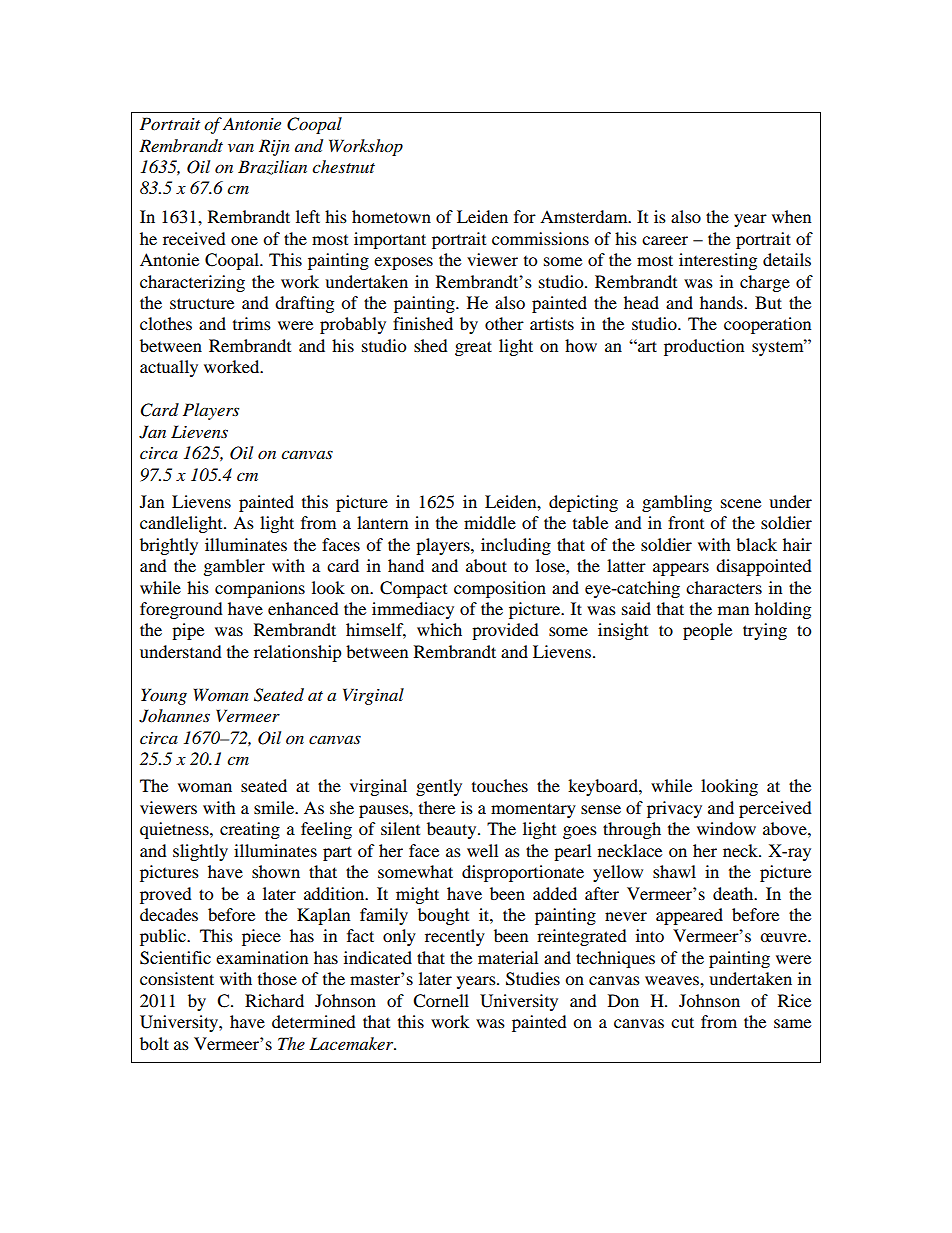  Describe the element at coordinates (274, 1000) in the screenshot. I see `Richard` at that location.
